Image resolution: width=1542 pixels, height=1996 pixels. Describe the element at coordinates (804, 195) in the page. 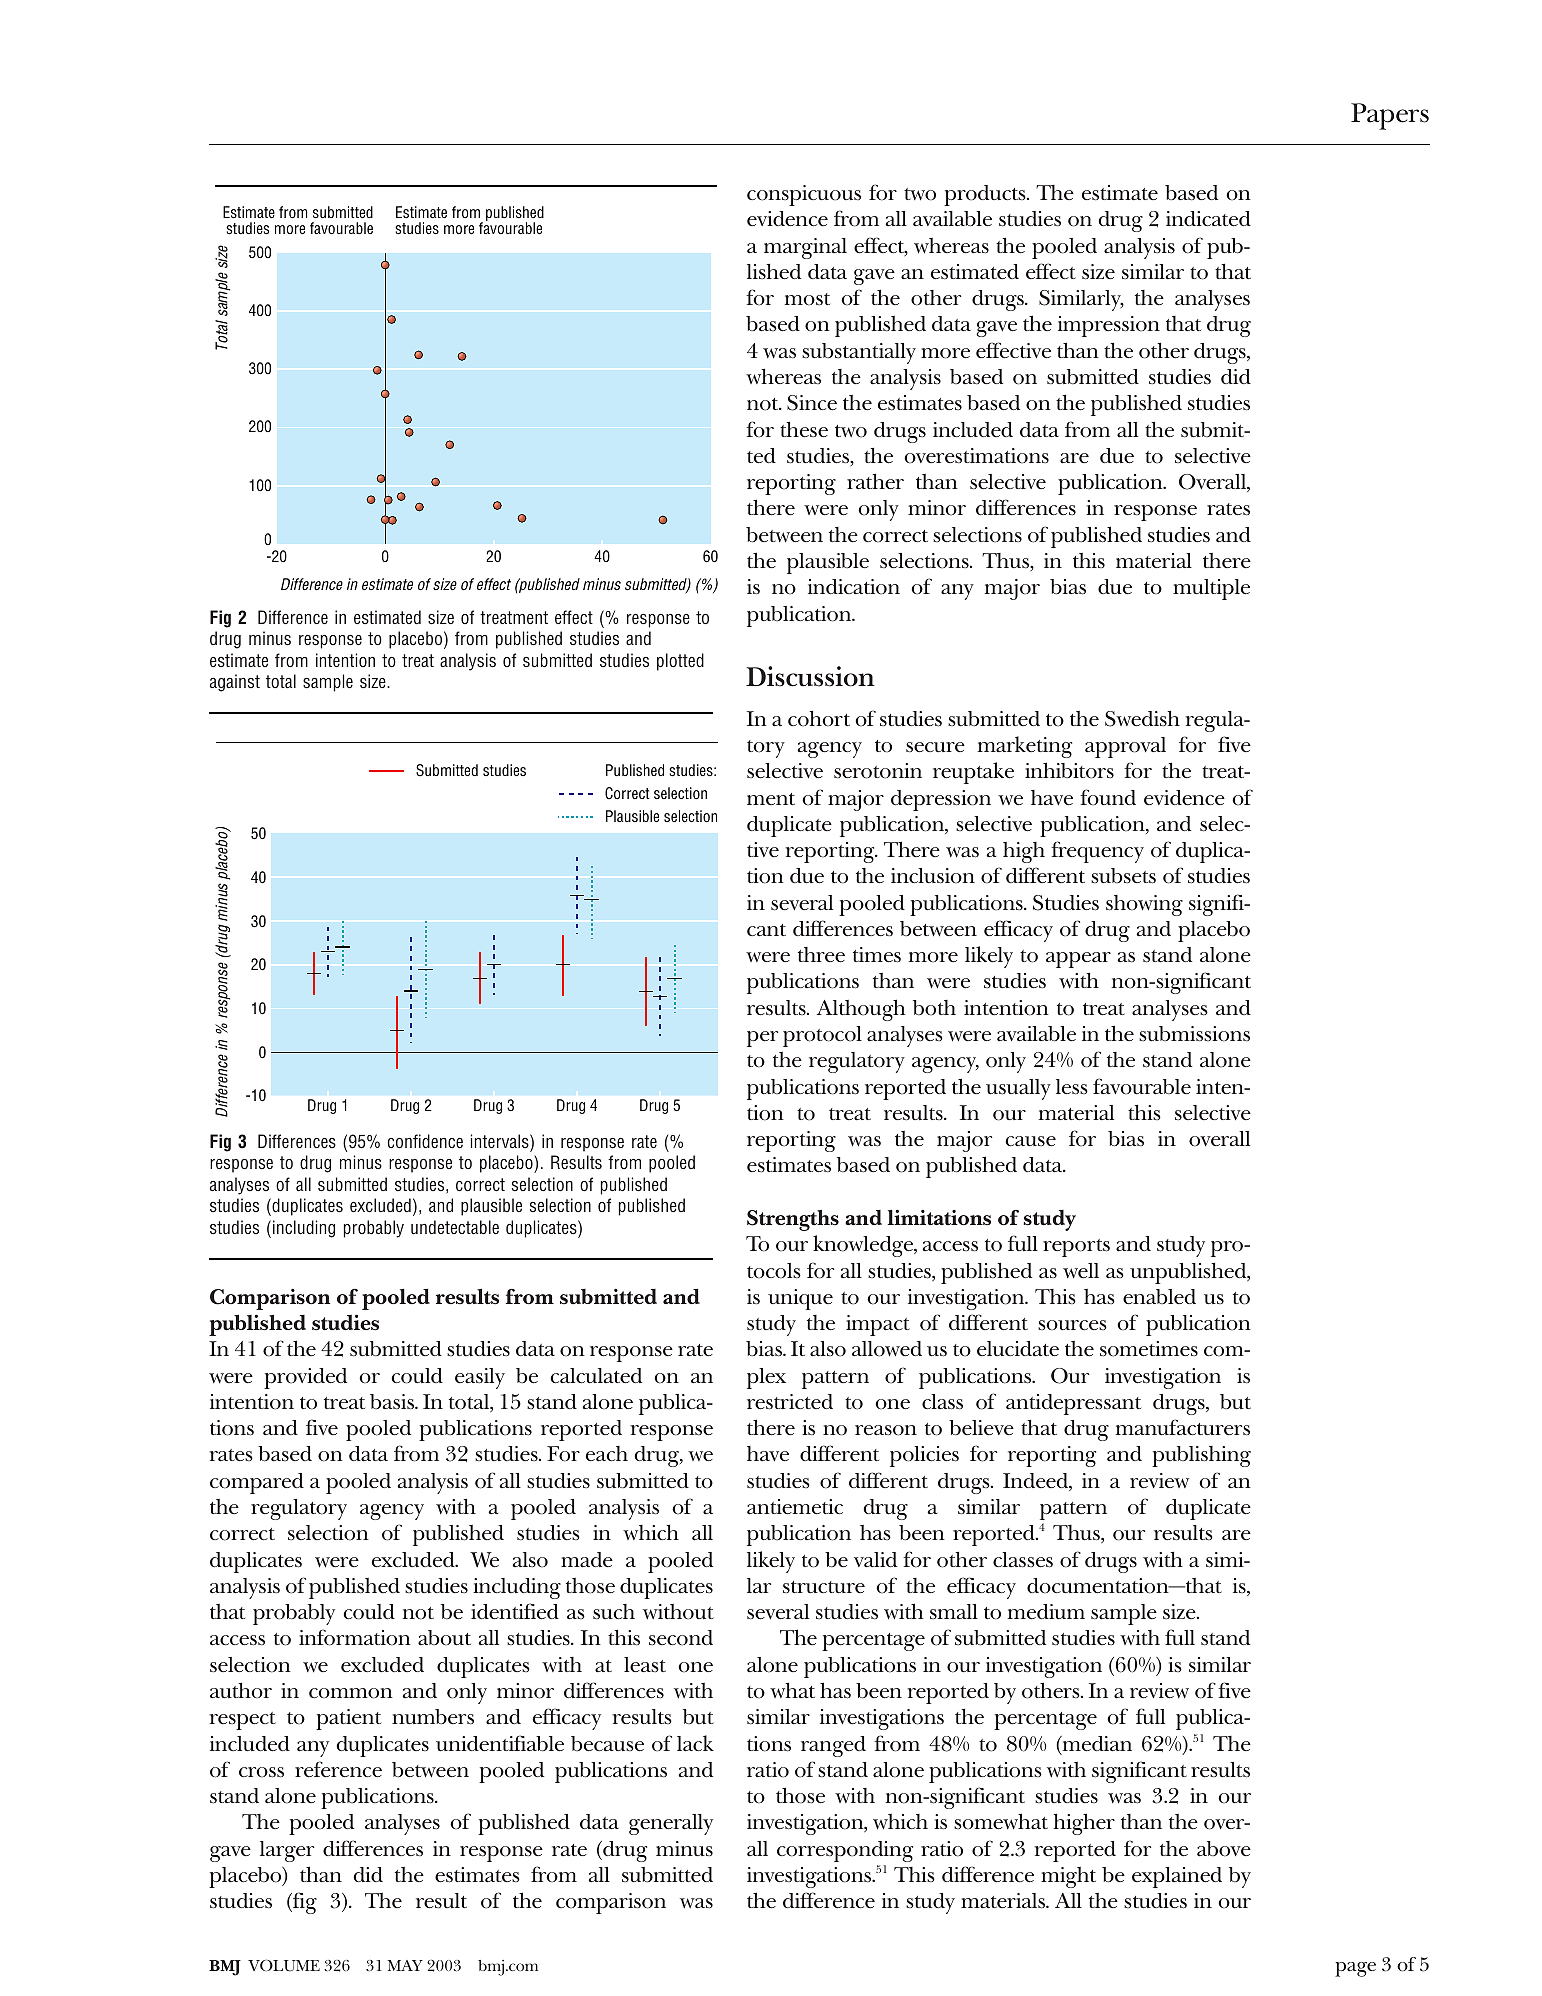

I see `conspicuous` at that location.
